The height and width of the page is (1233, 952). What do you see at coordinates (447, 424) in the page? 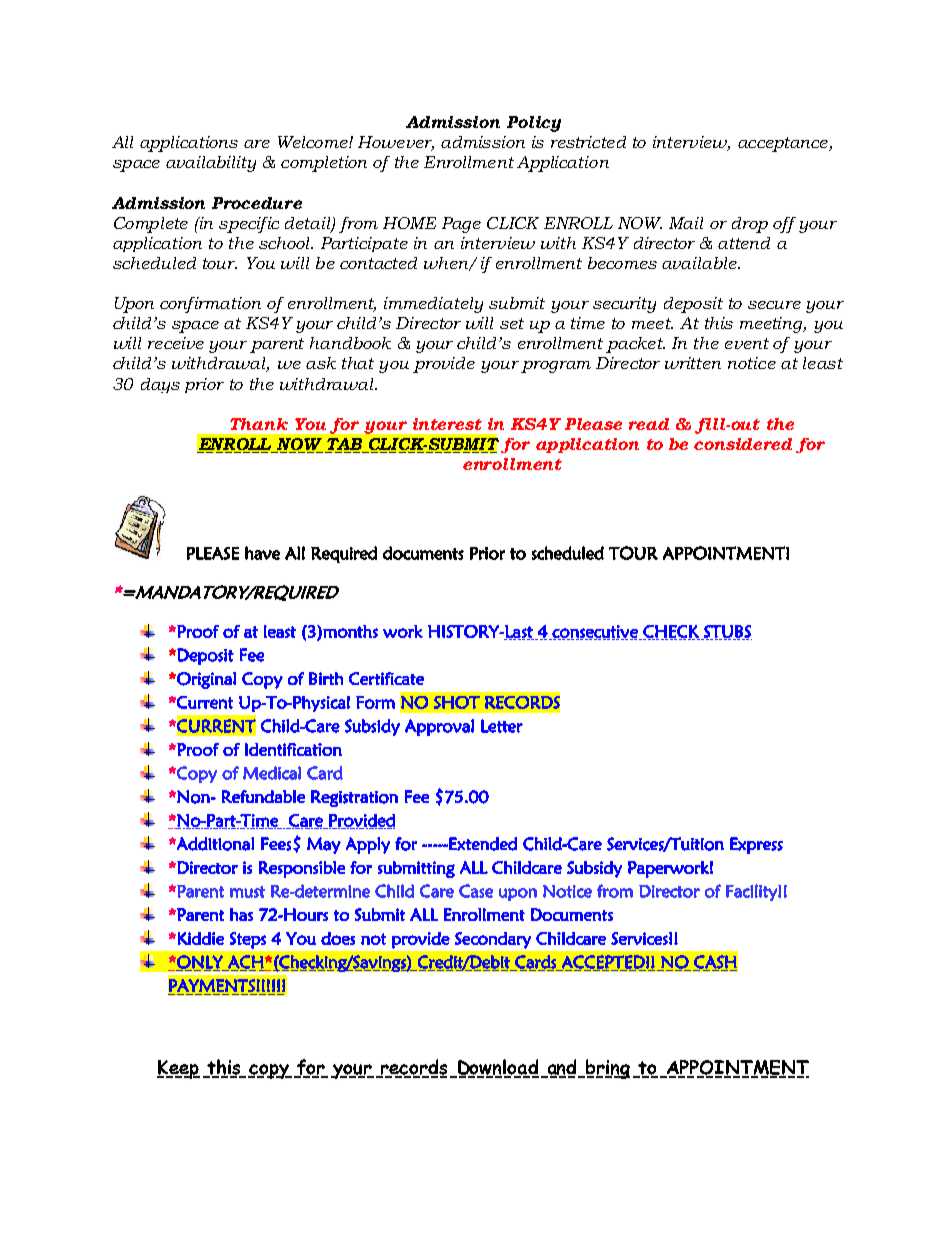
I see `interest` at bounding box center [447, 424].
